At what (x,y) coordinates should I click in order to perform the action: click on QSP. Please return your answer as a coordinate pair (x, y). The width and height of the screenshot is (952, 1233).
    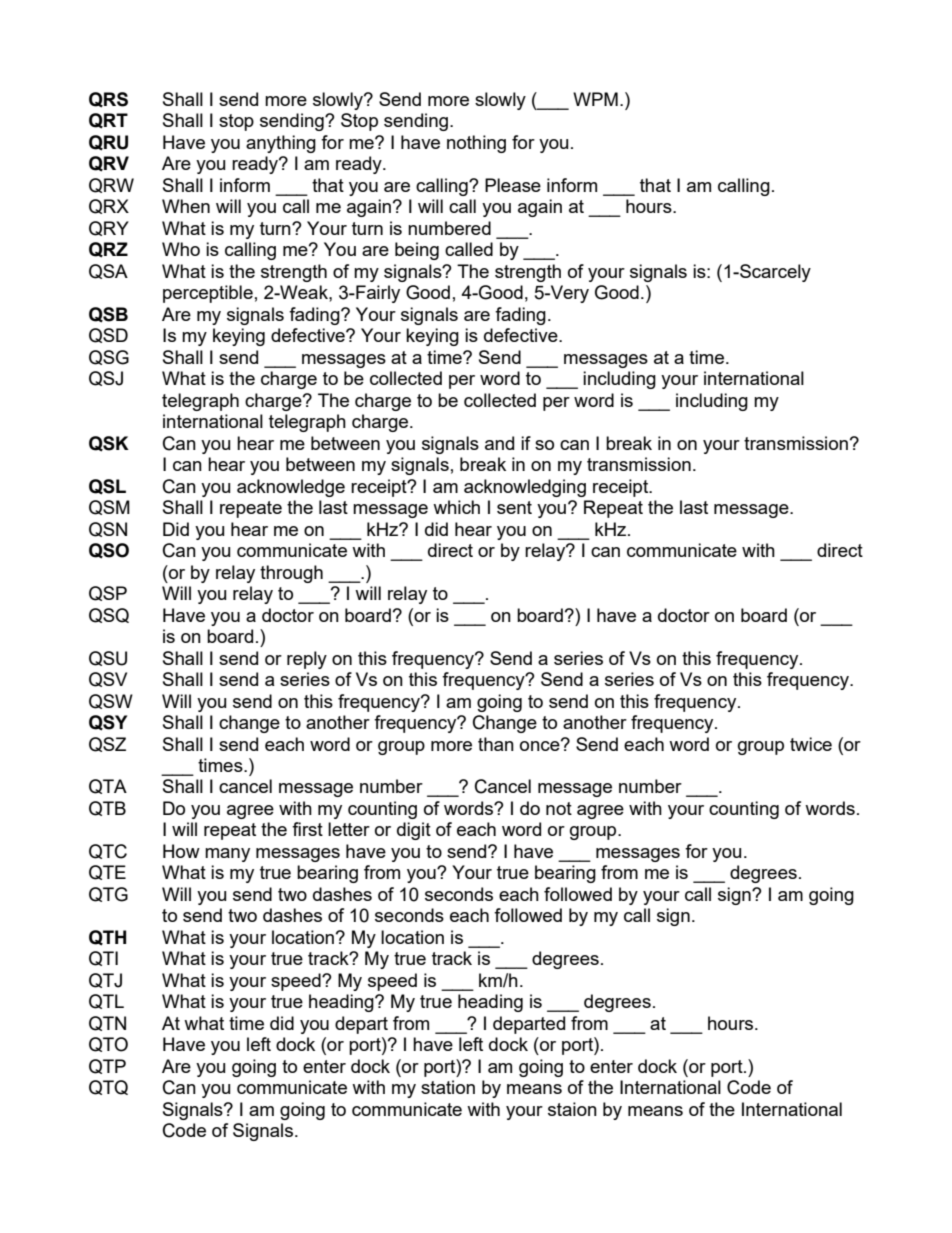
    Looking at the image, I should click on (108, 593).
